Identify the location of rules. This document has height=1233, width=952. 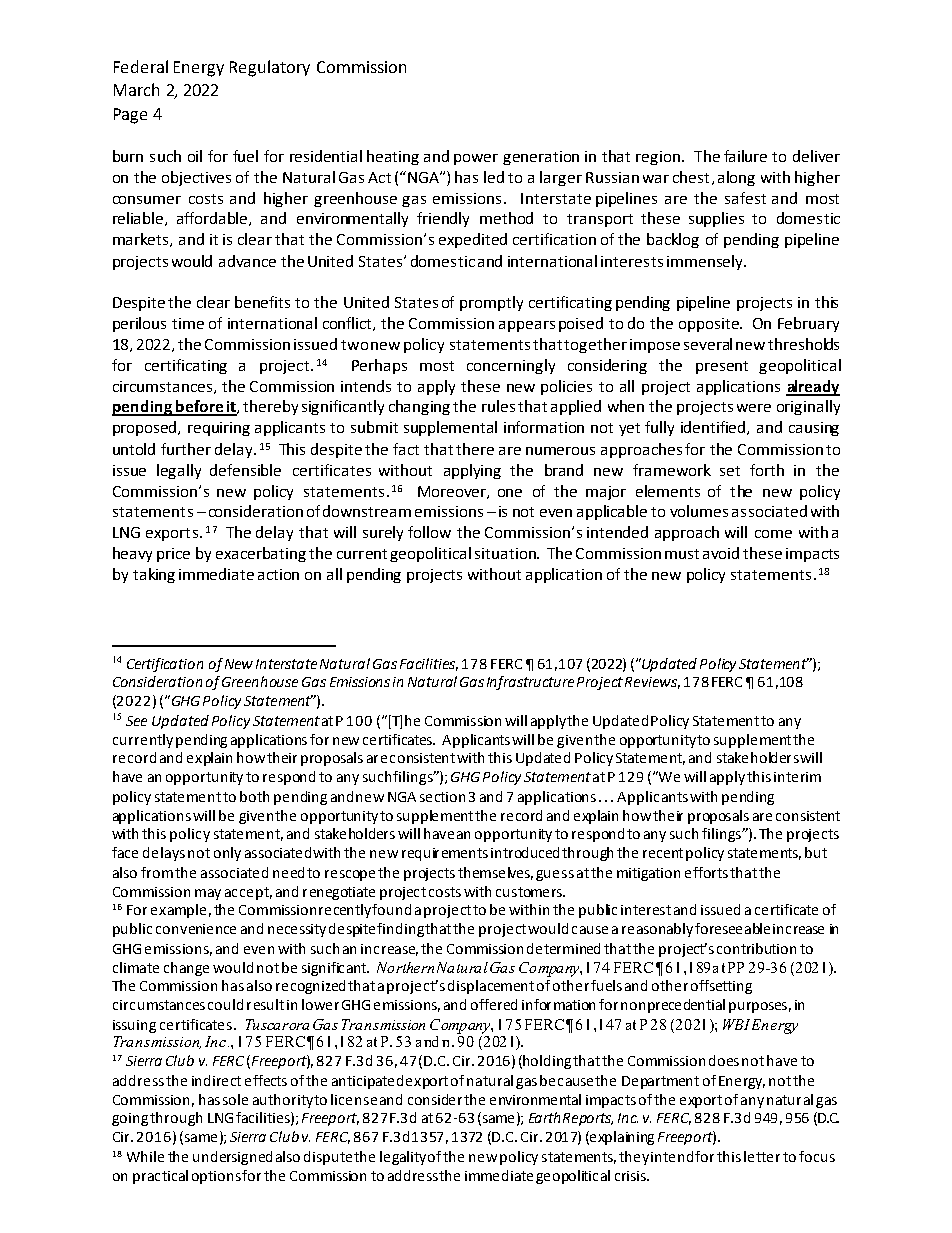
(498, 406).
